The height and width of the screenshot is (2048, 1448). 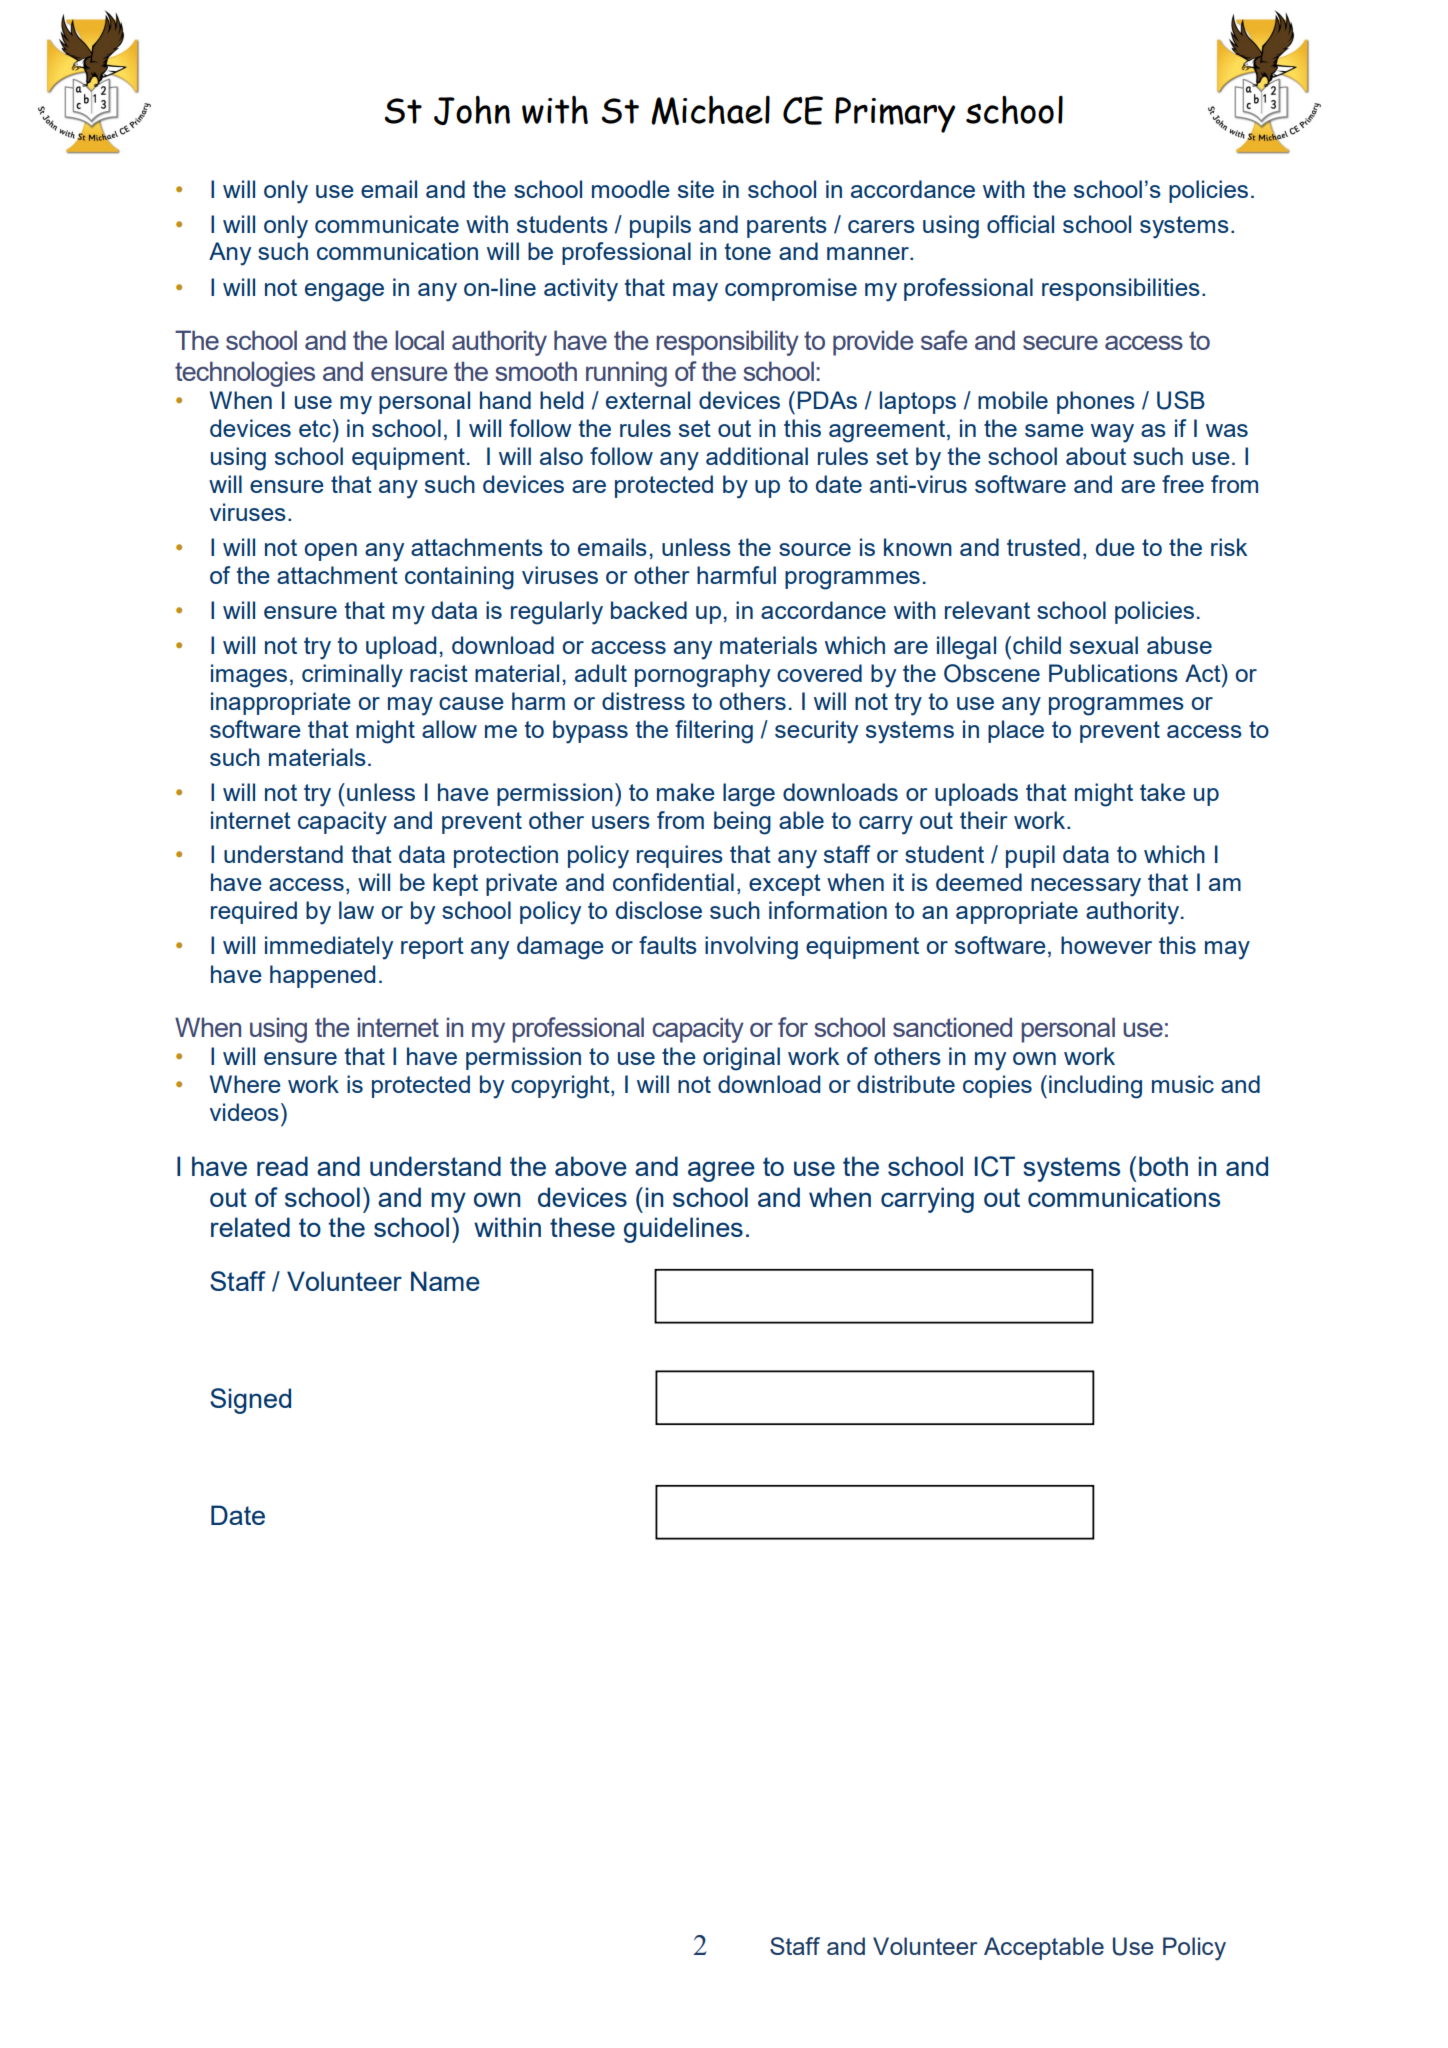 What do you see at coordinates (1163, 1166) in the screenshot?
I see `both` at bounding box center [1163, 1166].
